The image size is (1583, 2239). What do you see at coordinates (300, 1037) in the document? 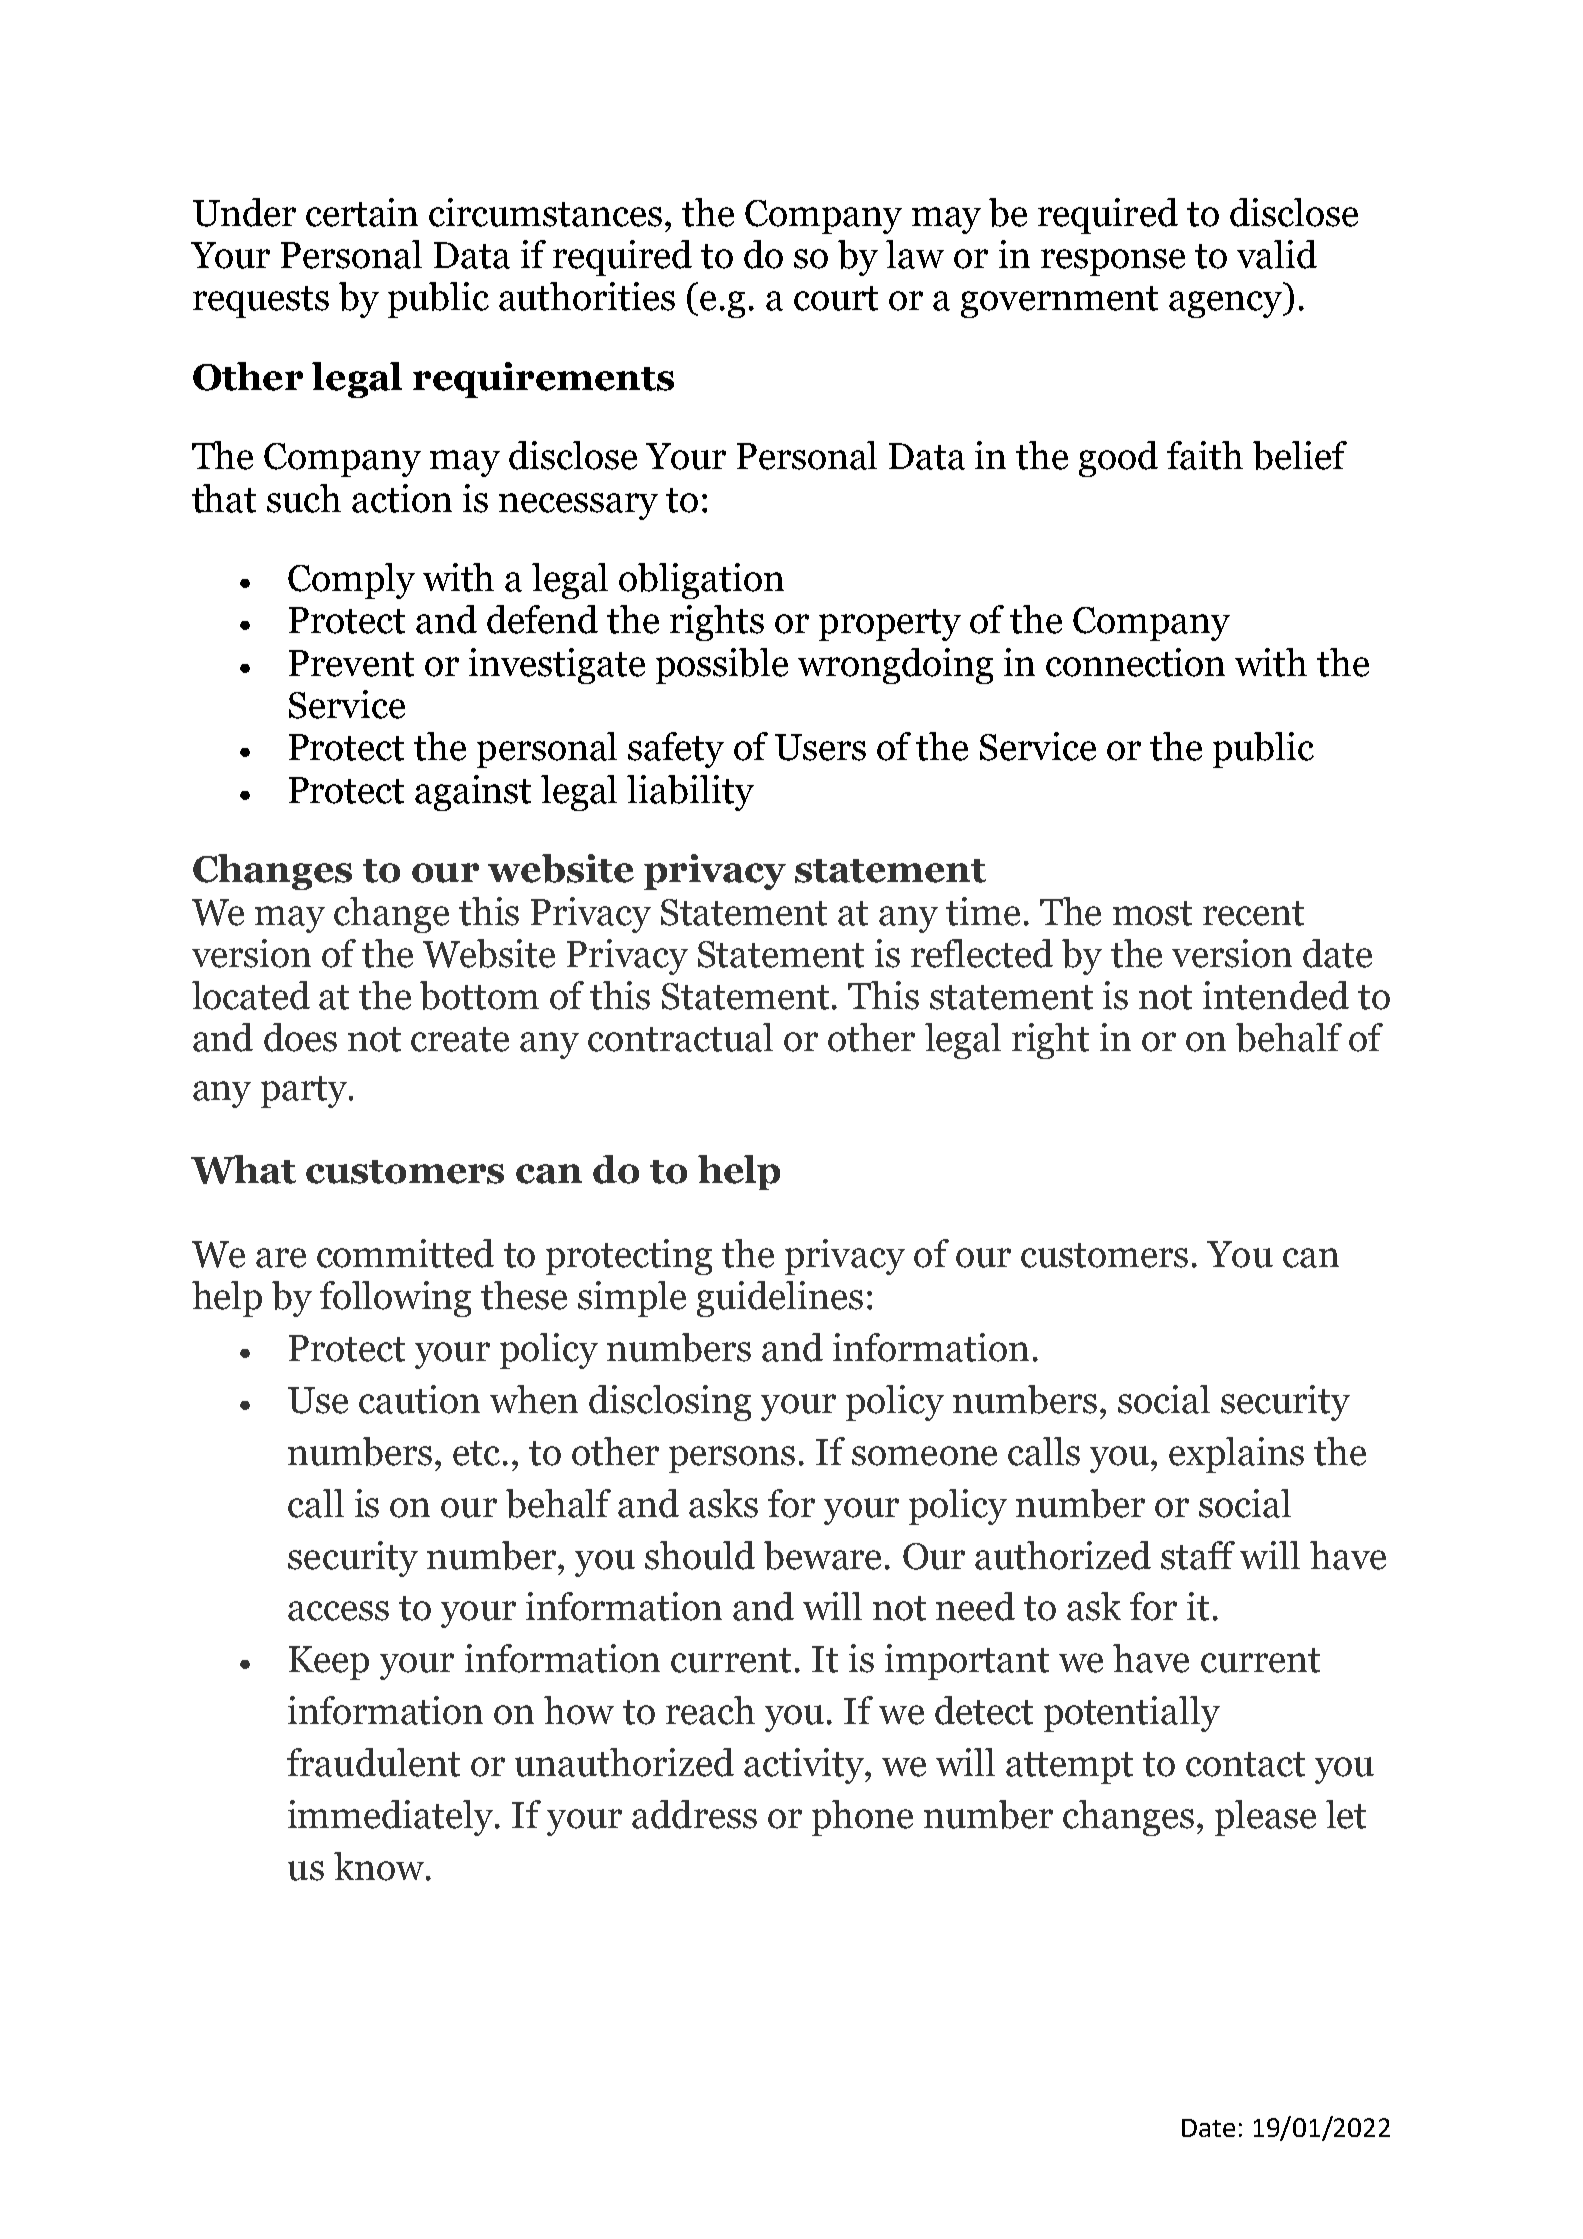
I see `does` at bounding box center [300, 1037].
